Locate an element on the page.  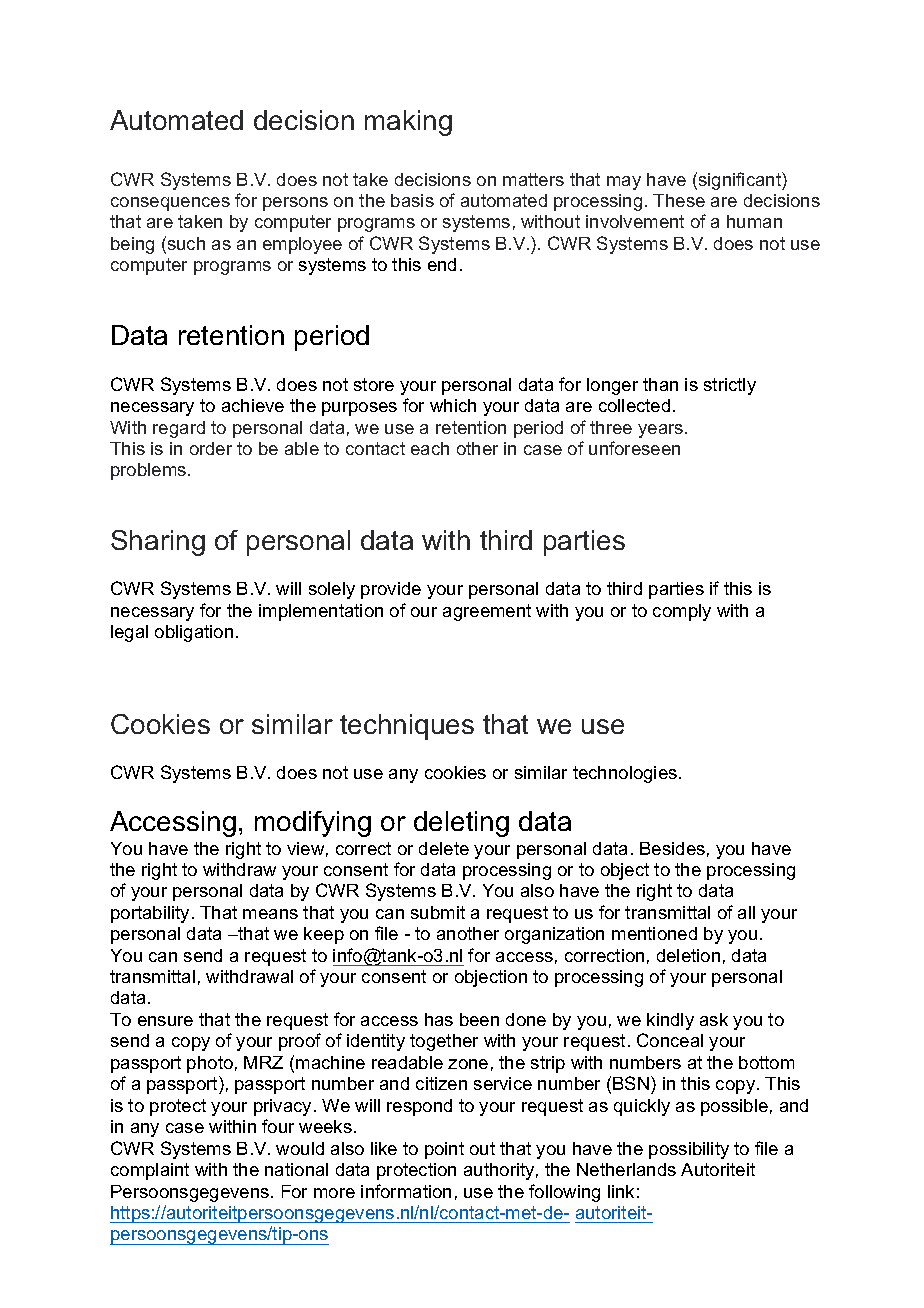
Besides is located at coordinates (672, 848).
